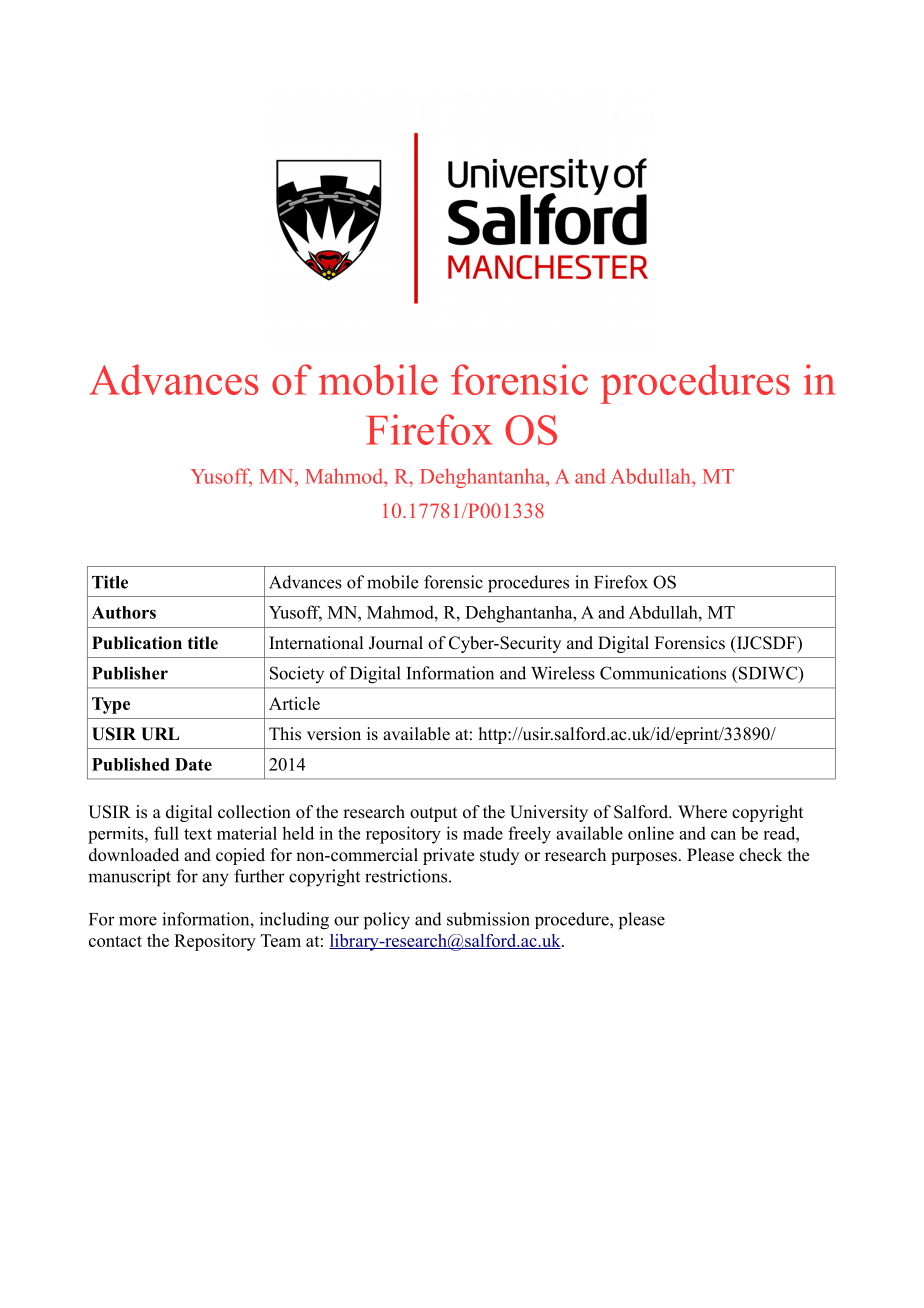  What do you see at coordinates (138, 921) in the screenshot?
I see `more` at bounding box center [138, 921].
